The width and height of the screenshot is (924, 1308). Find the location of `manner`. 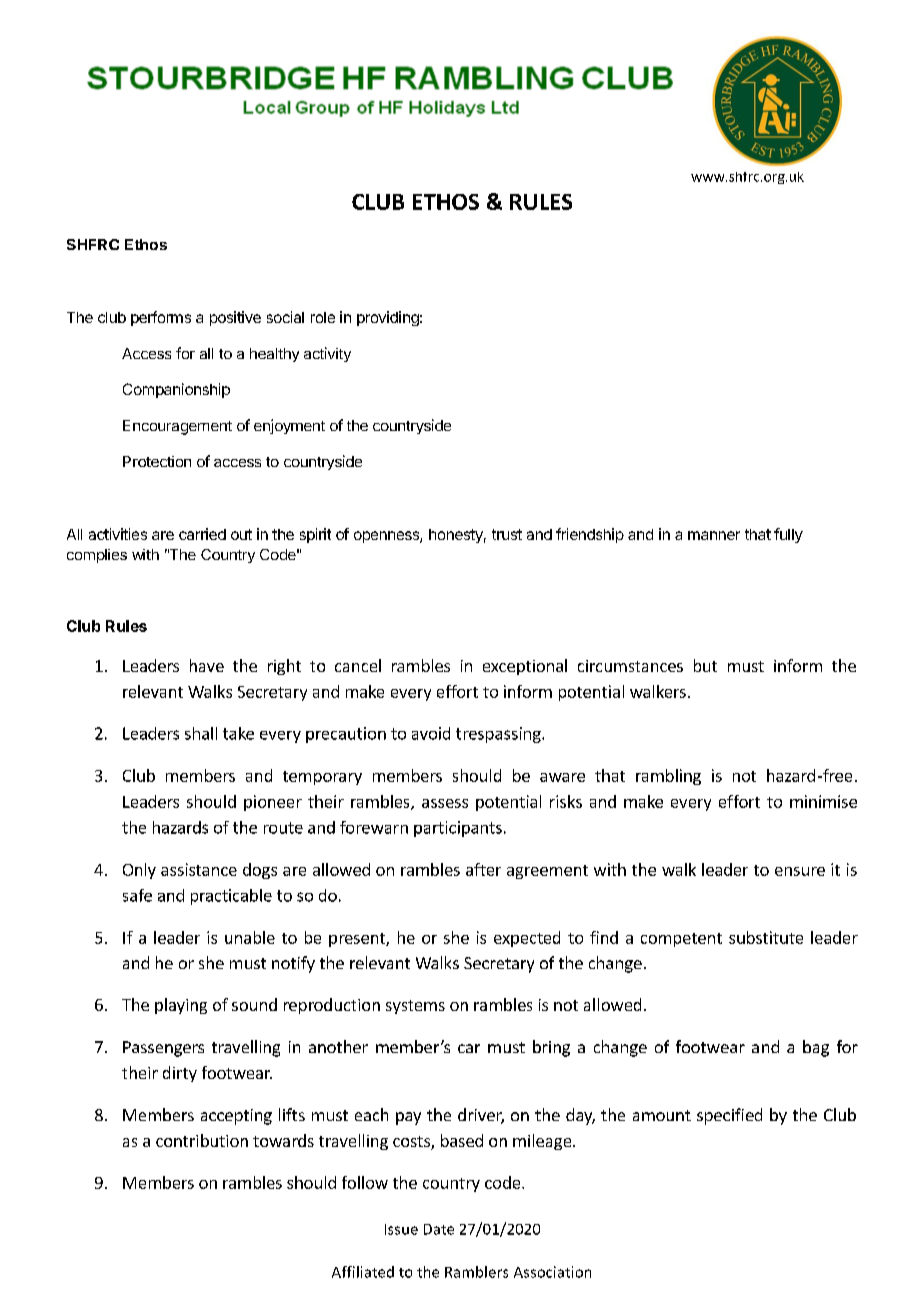

manner is located at coordinates (714, 535).
